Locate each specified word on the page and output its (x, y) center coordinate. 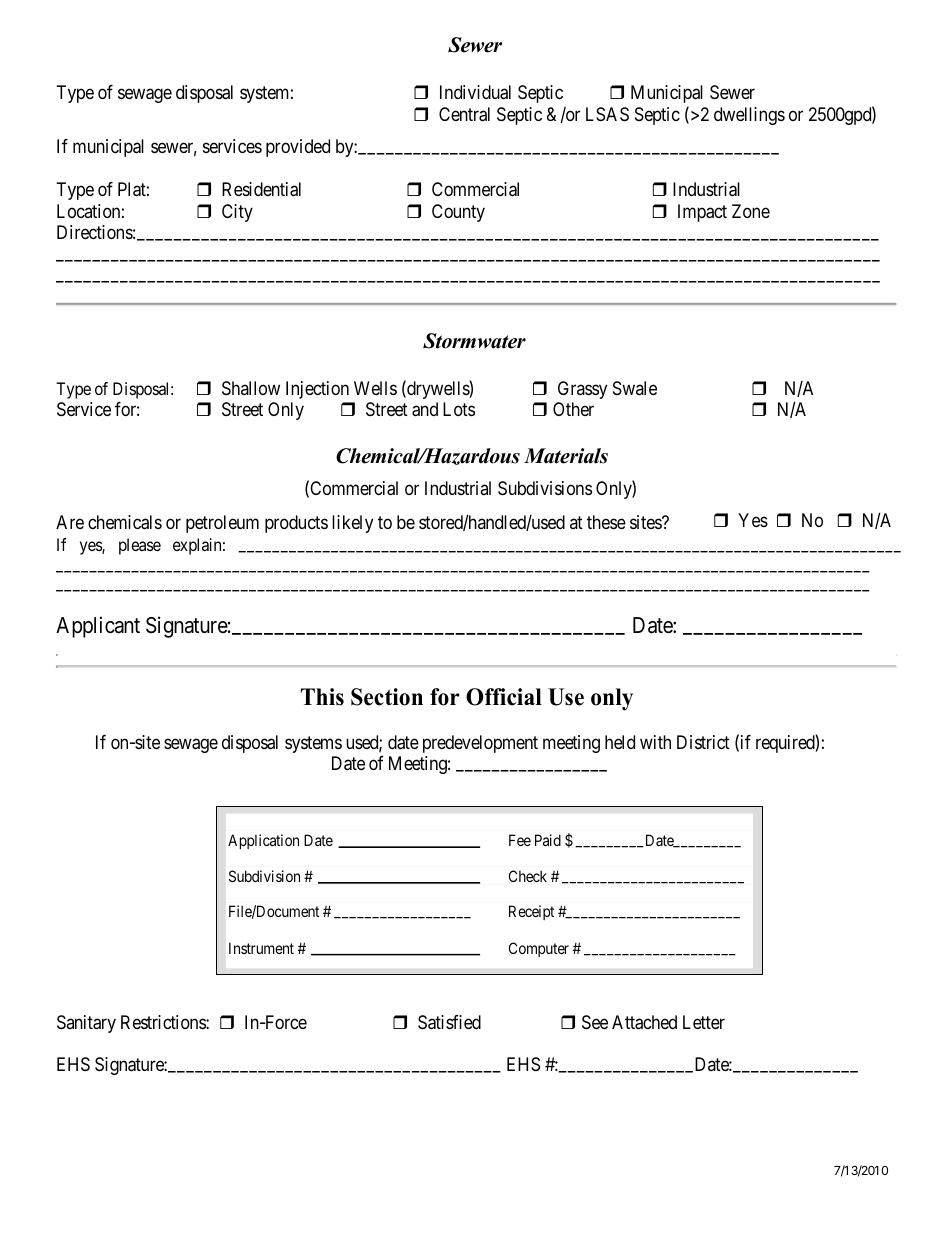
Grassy (582, 390)
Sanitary (86, 1024)
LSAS (607, 114)
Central (464, 114)
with (655, 742)
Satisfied (449, 1022)
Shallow (251, 388)
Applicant (98, 627)
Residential (261, 189)
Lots (459, 409)
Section (387, 697)
